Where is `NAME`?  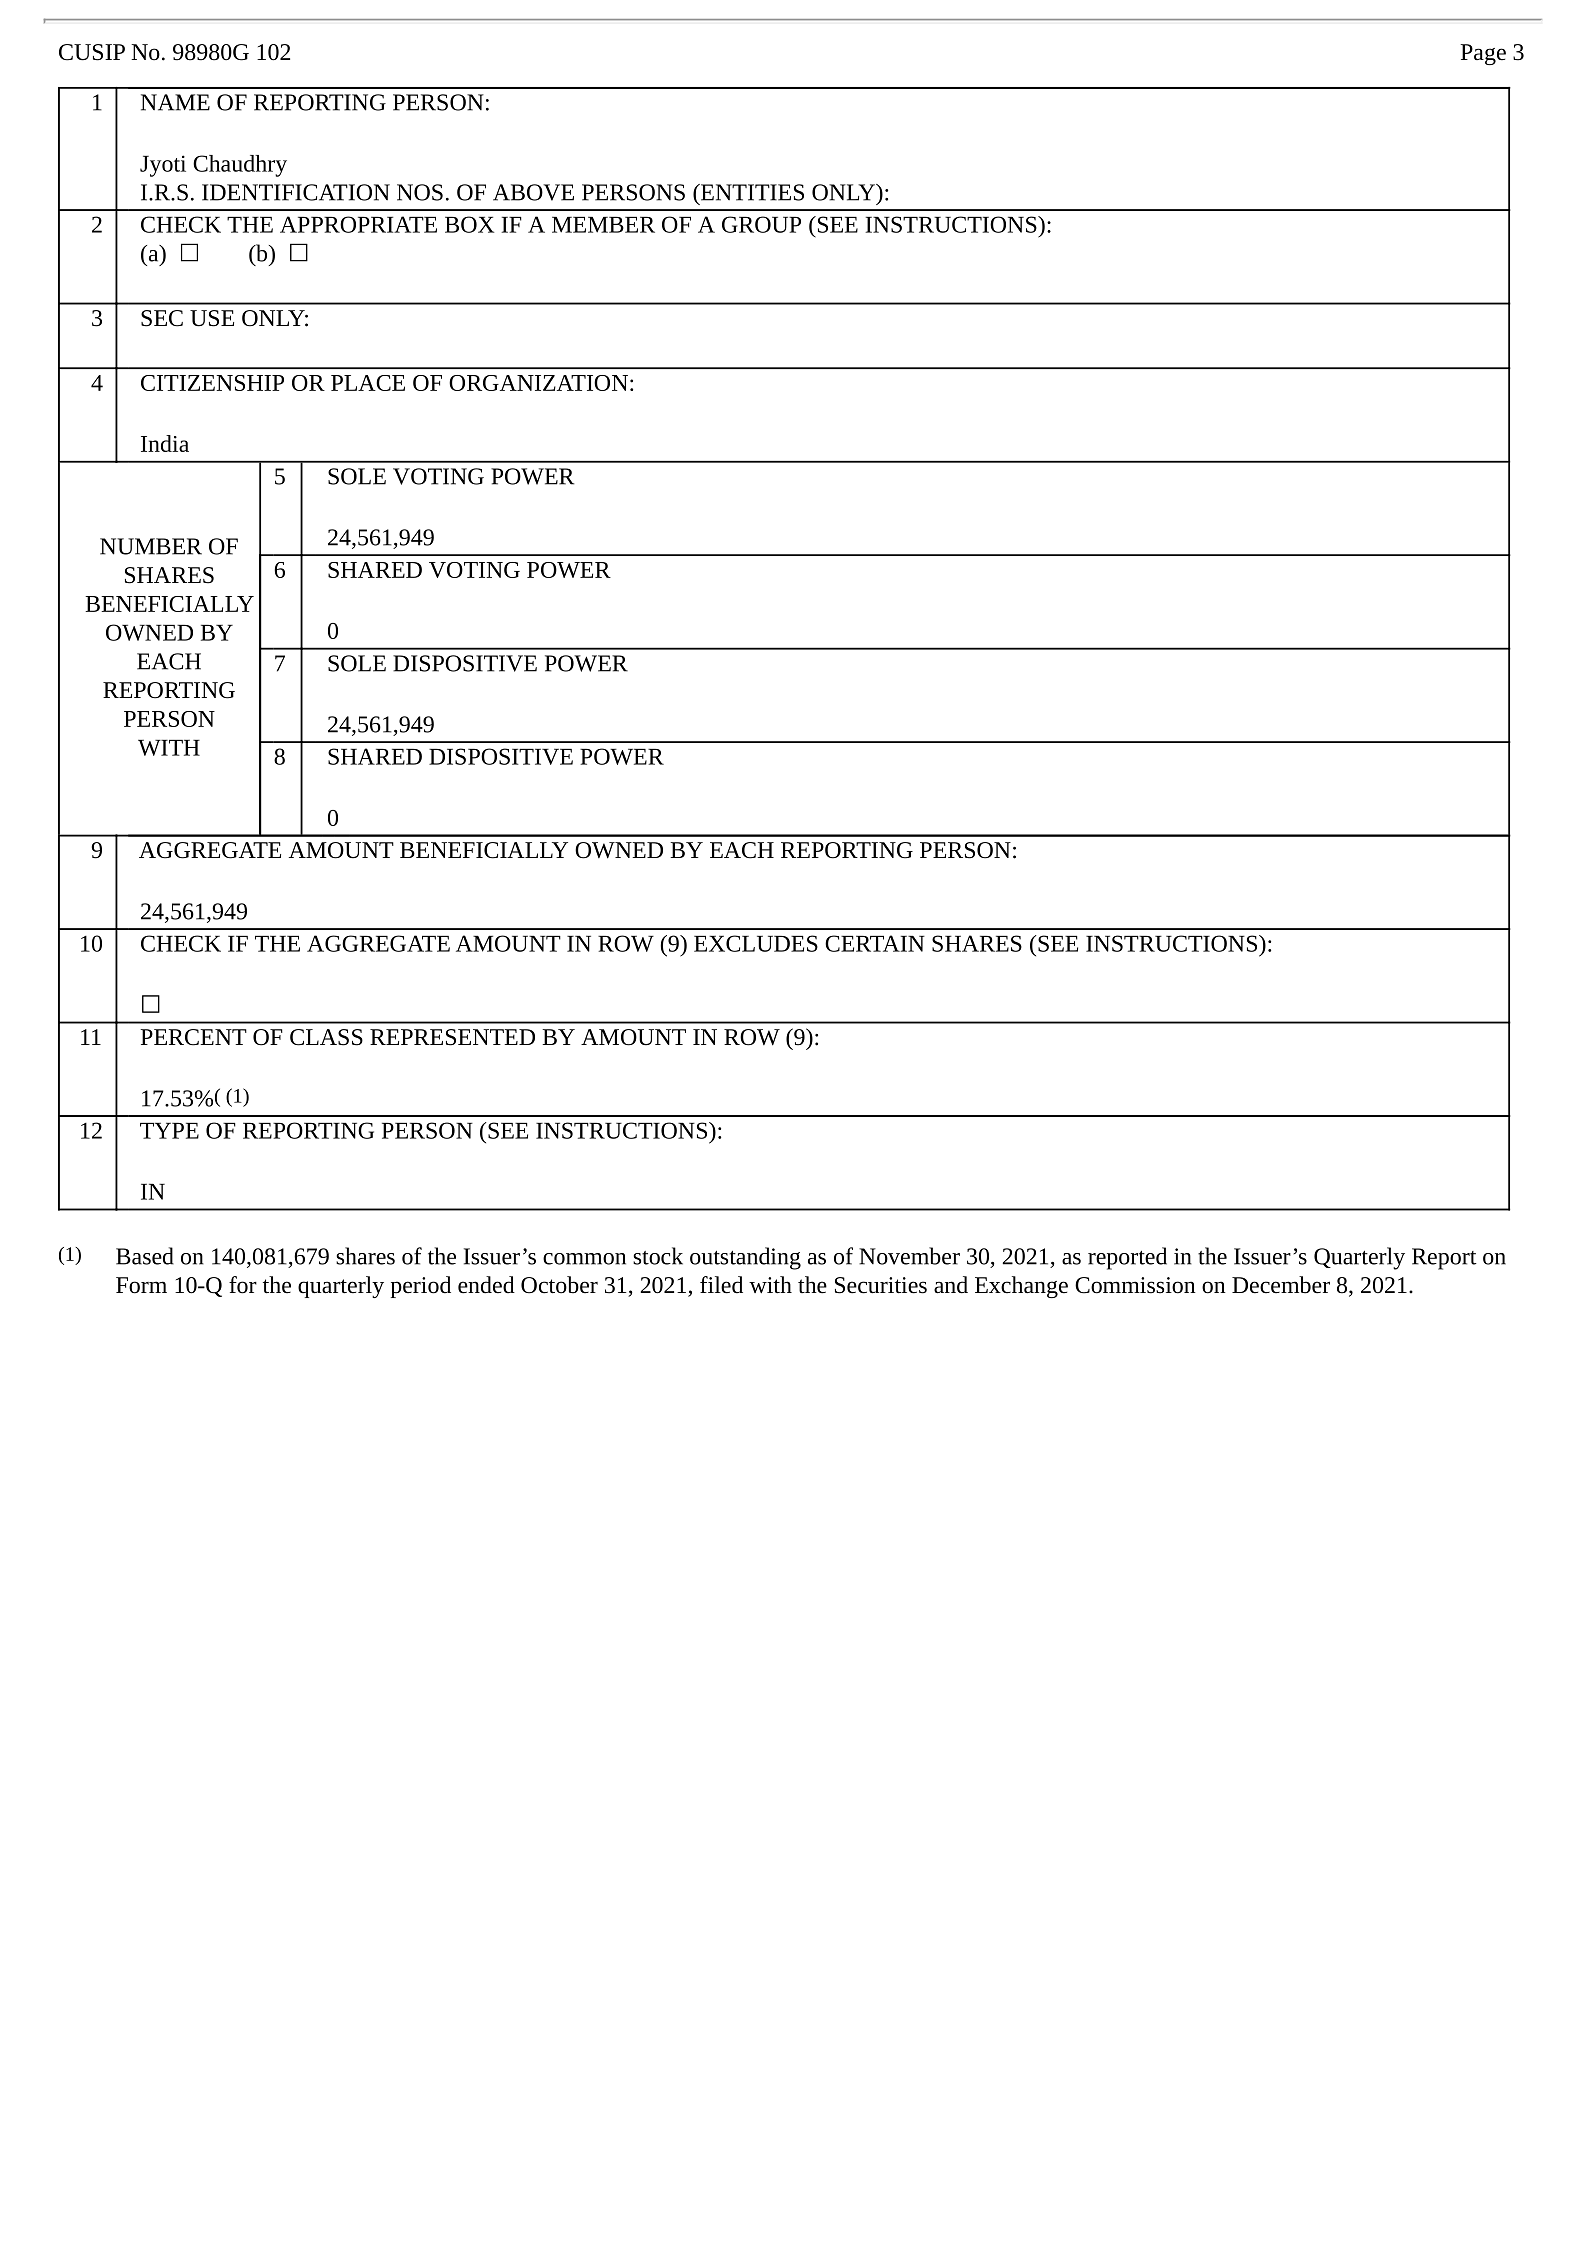
NAME is located at coordinates (175, 102).
